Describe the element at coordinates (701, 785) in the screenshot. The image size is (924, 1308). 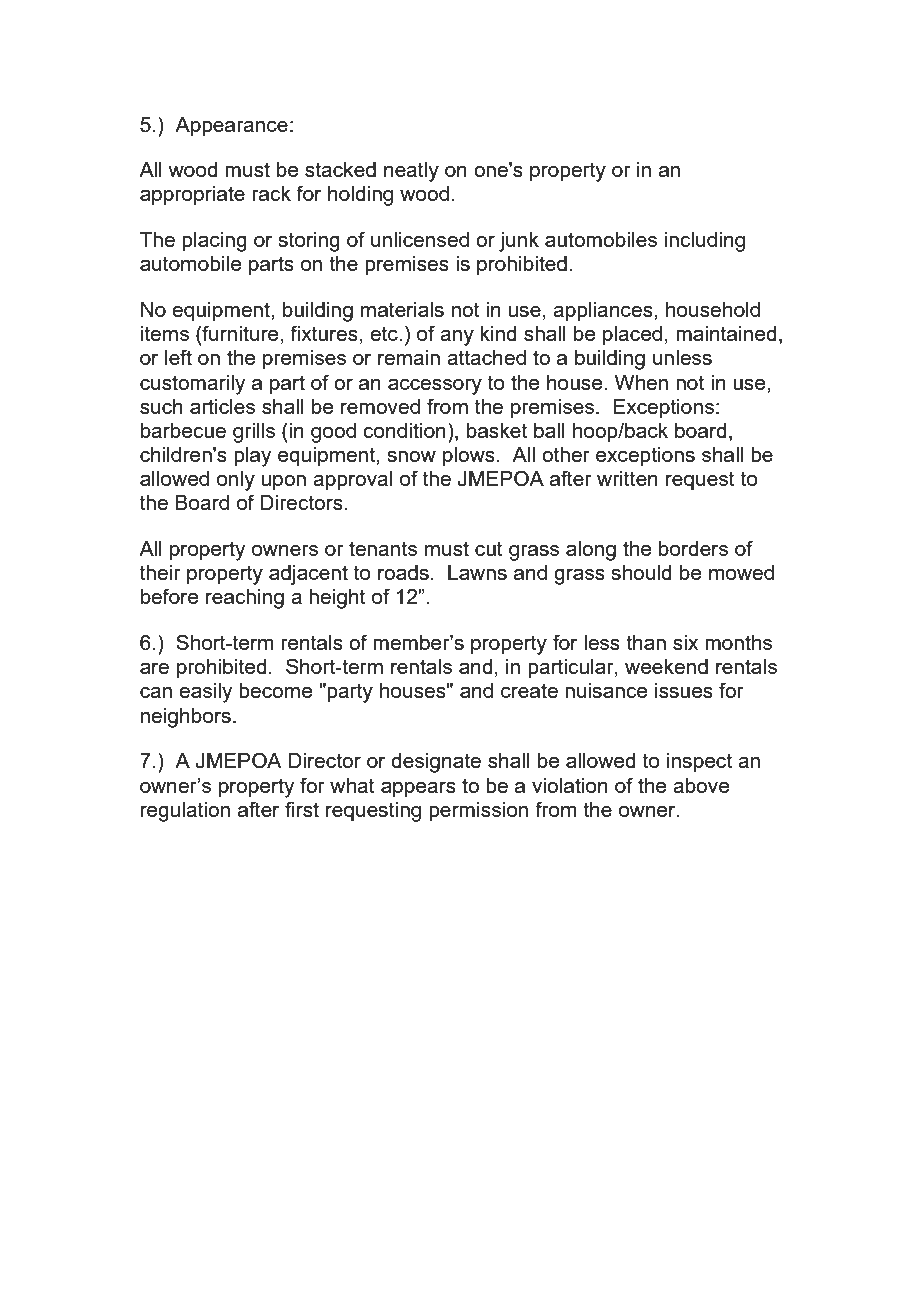
I see `above` at that location.
